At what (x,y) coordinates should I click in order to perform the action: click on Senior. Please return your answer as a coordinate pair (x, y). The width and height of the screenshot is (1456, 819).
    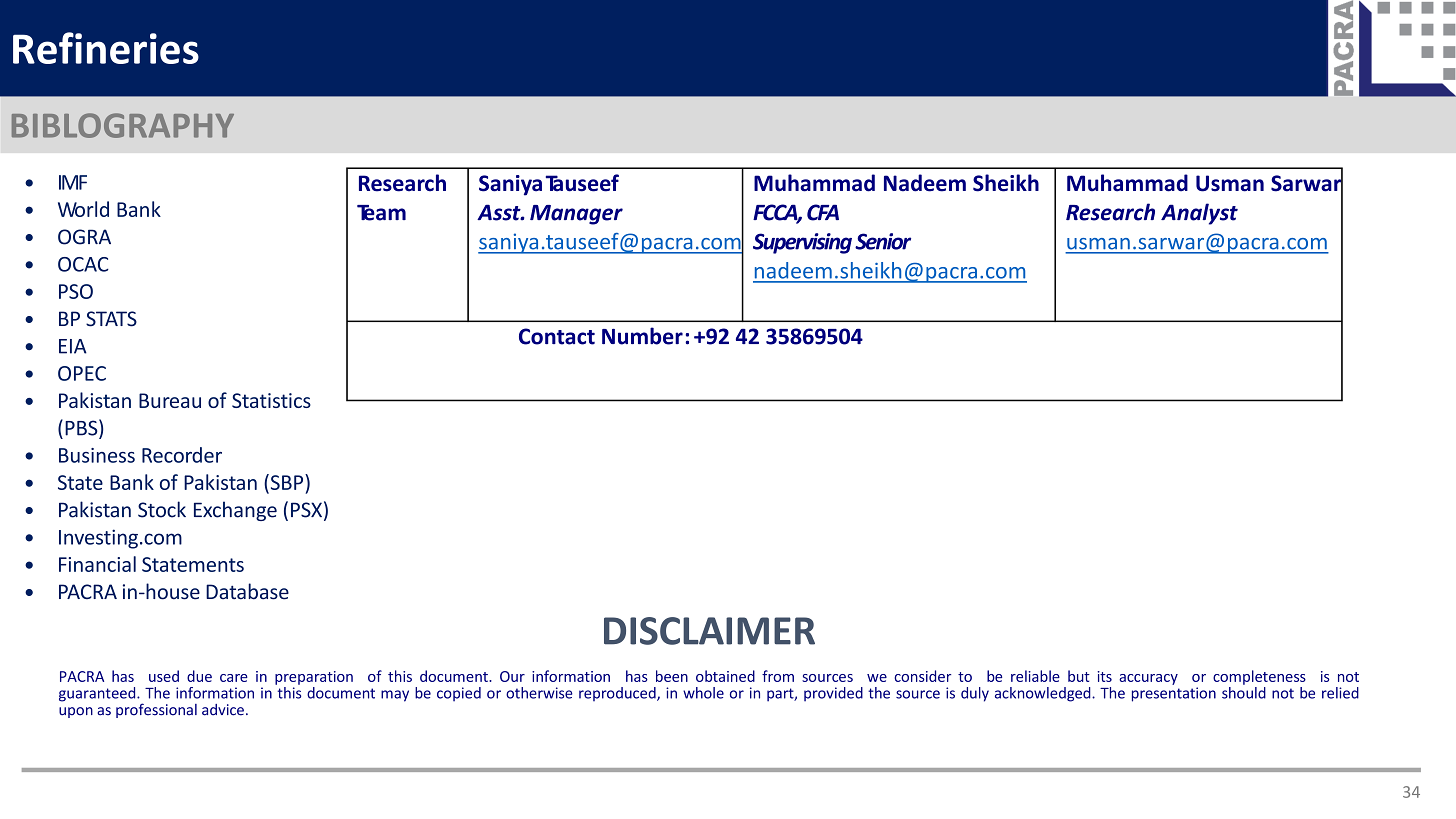
    Looking at the image, I should click on (883, 241).
